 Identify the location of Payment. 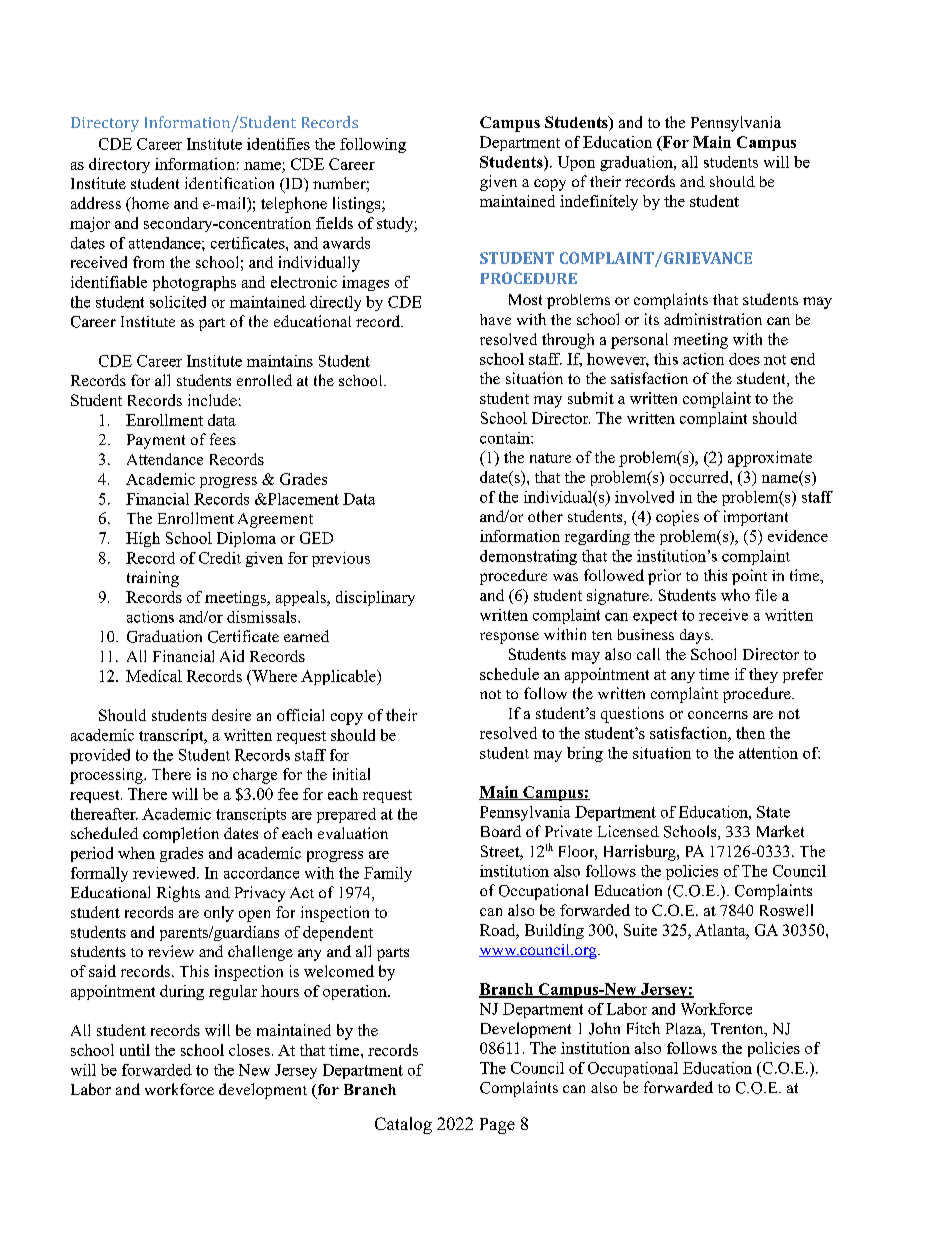
(156, 441).
